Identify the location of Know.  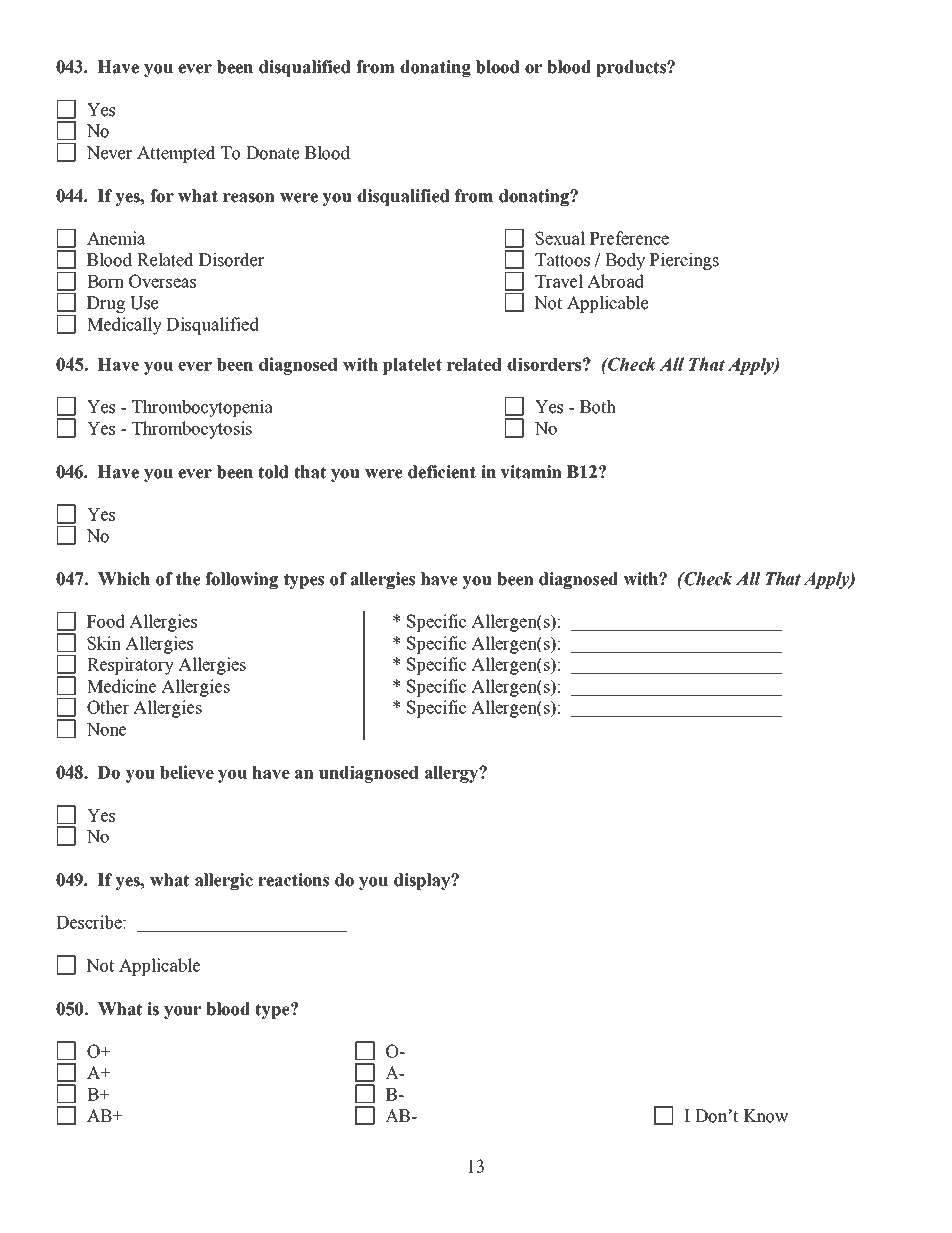
(766, 1116).
